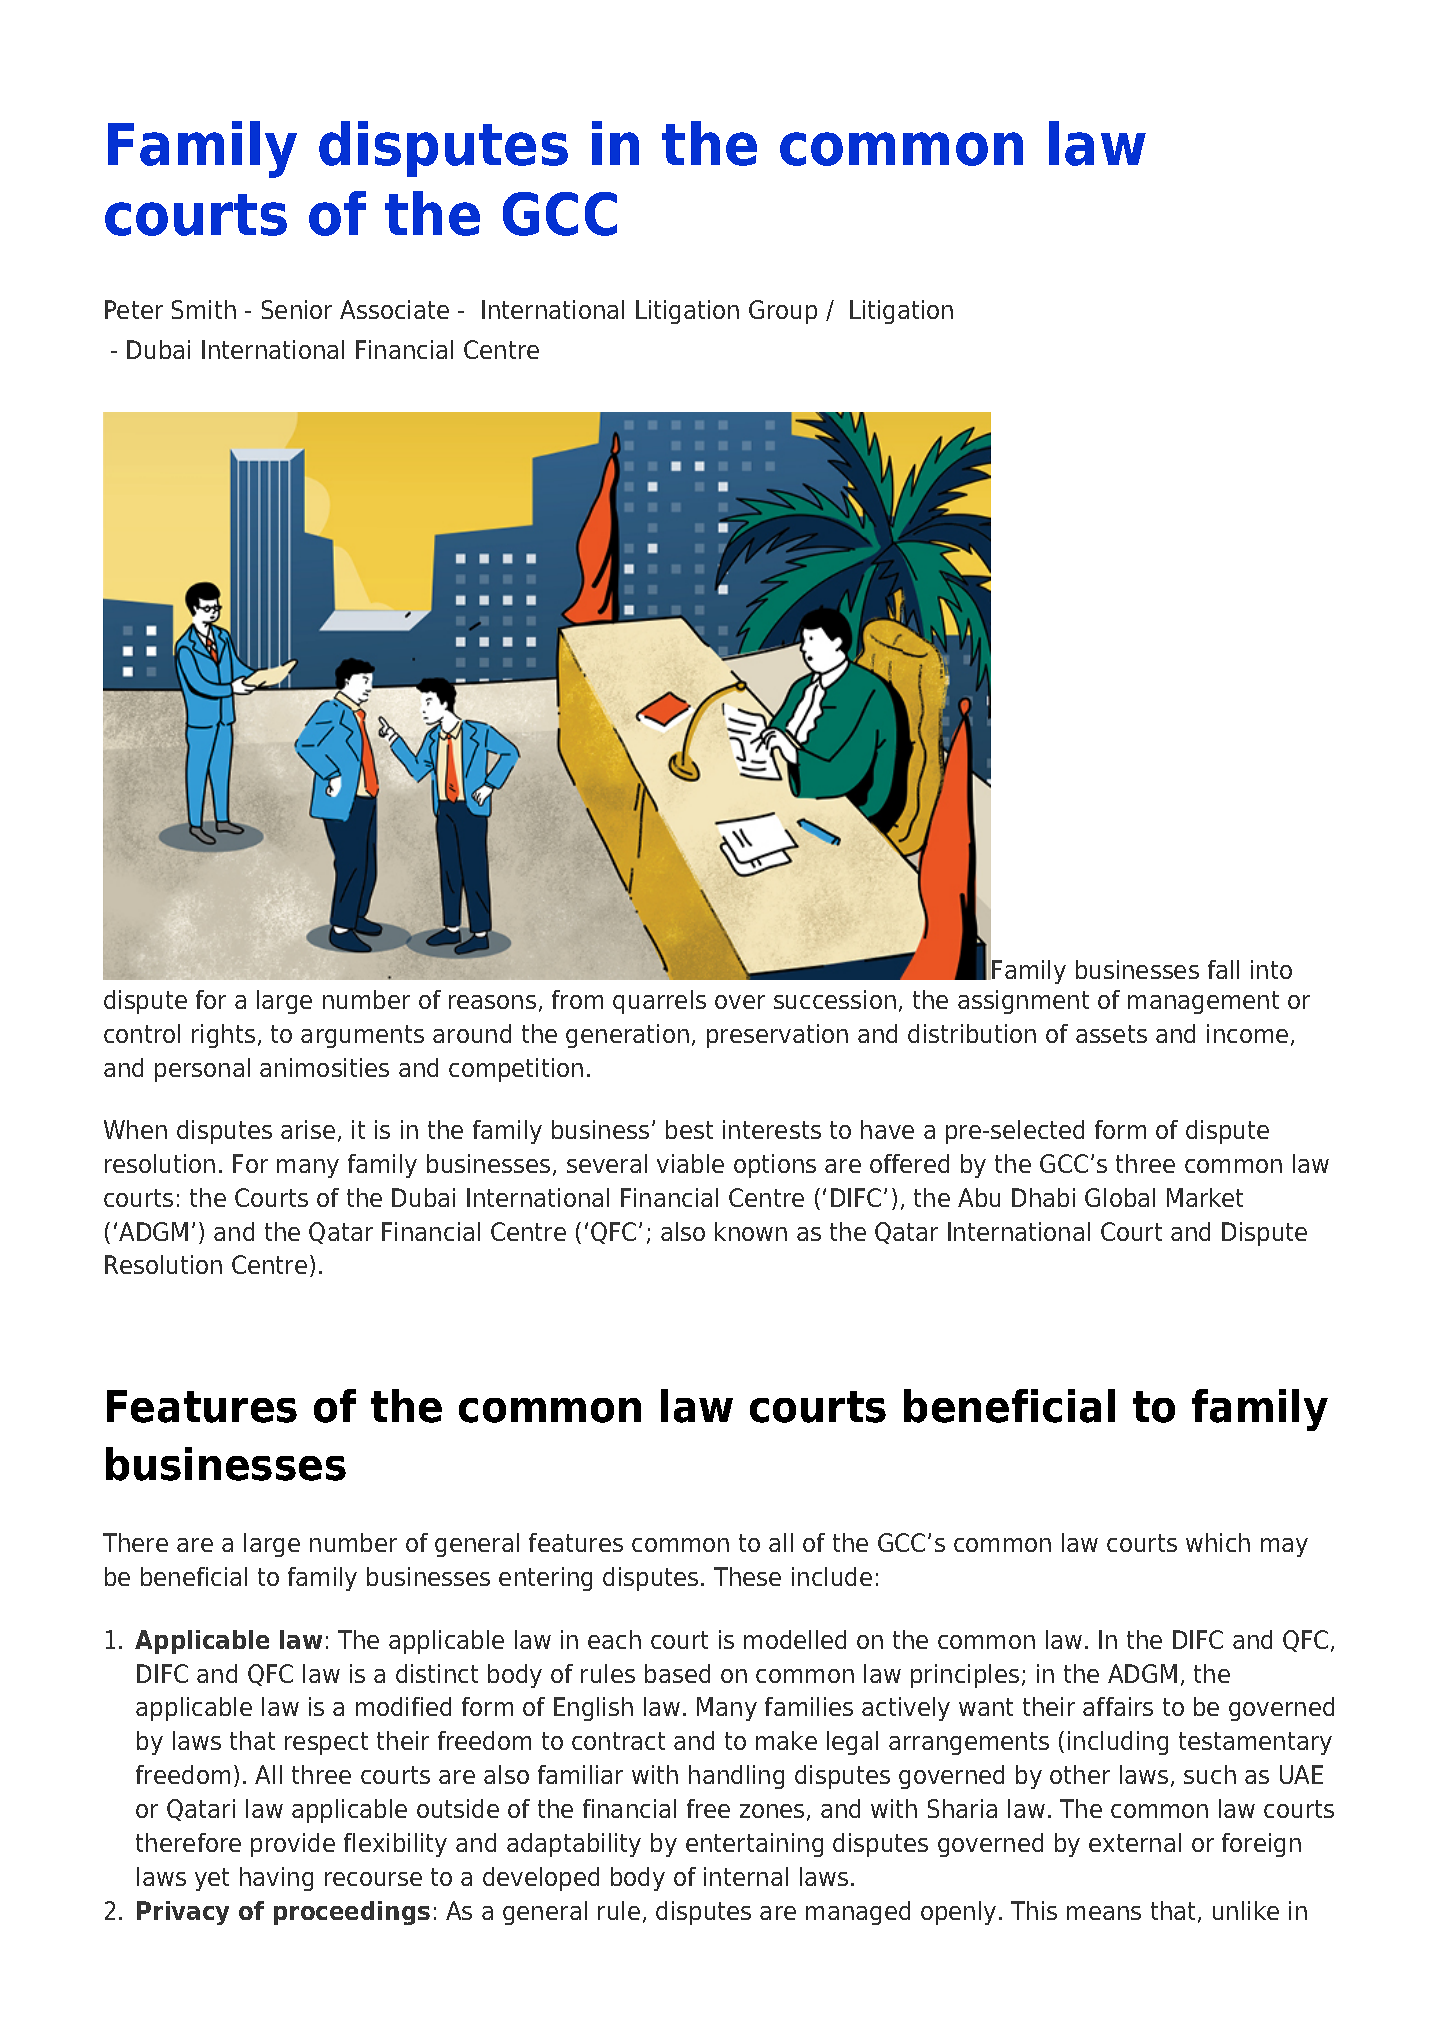 This image has width=1444, height=2042. I want to click on arise, so click(308, 1129).
